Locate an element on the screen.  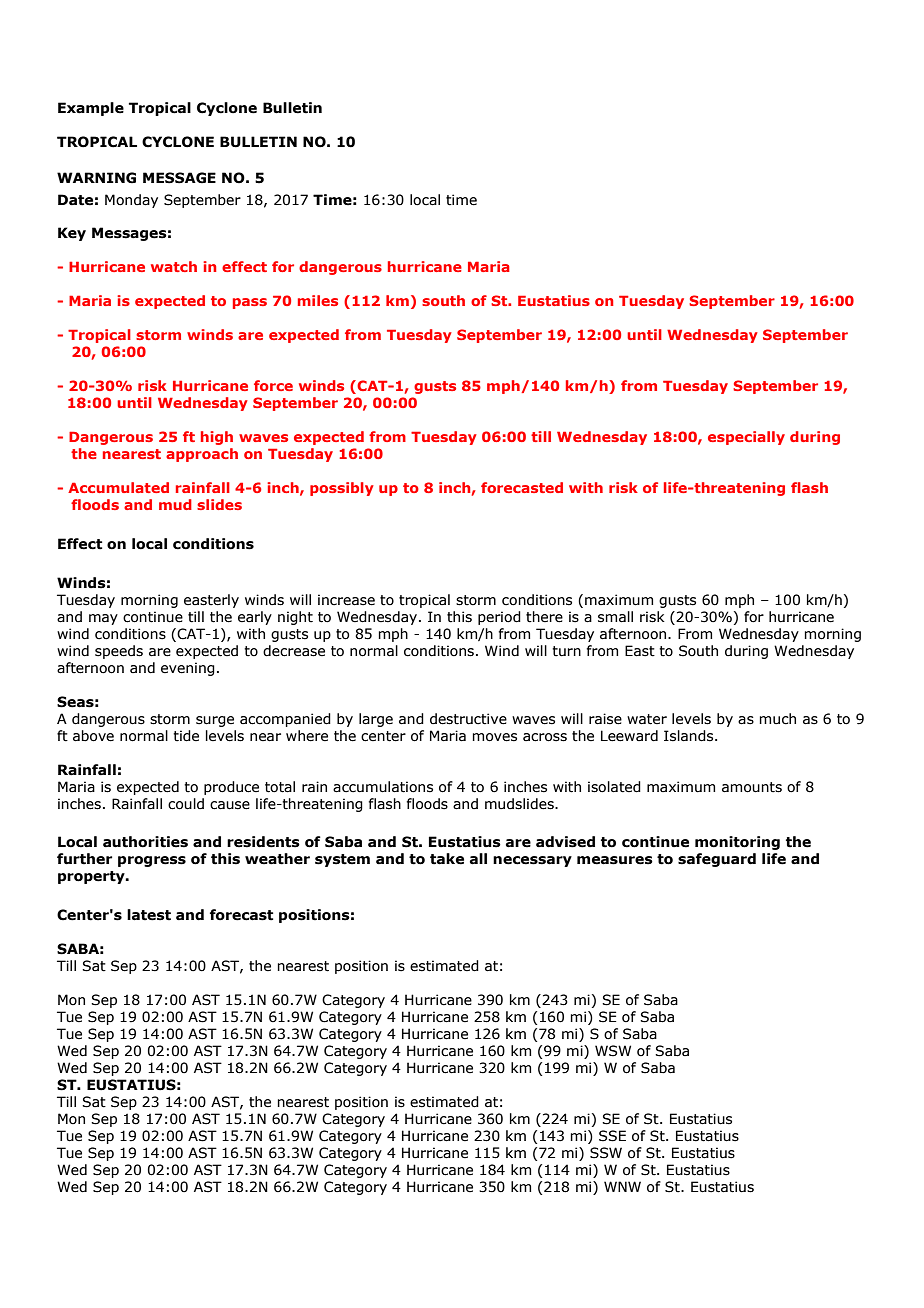
Example is located at coordinates (91, 109).
